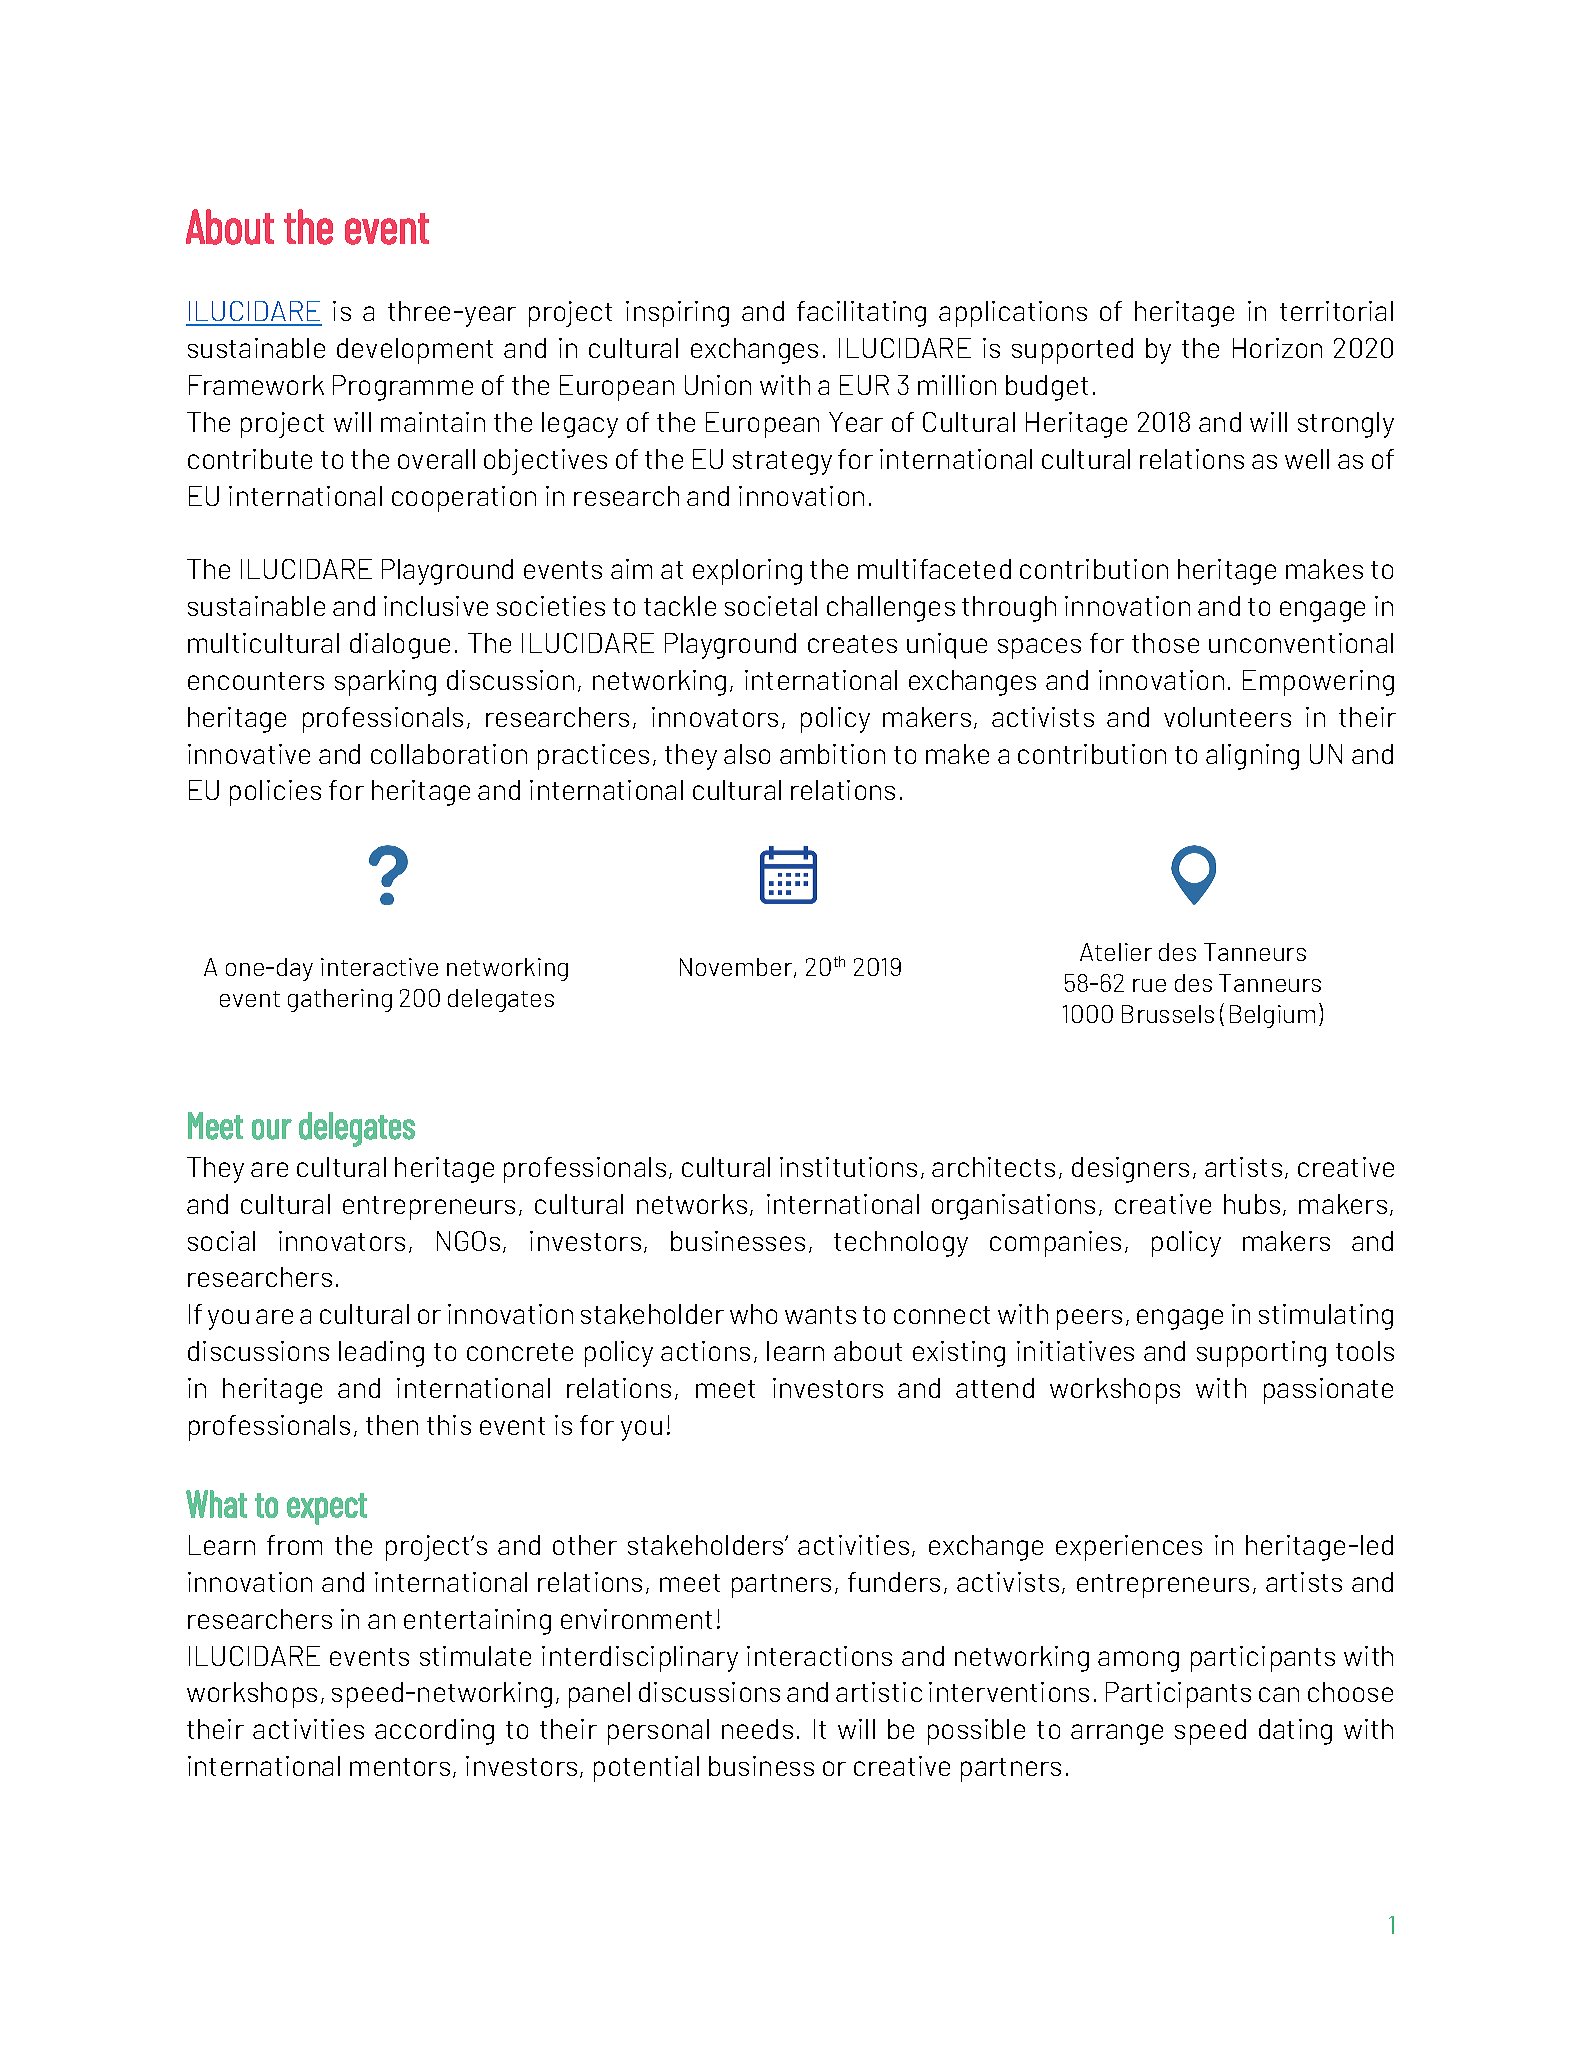 Image resolution: width=1582 pixels, height=2047 pixels. Describe the element at coordinates (381, 1354) in the screenshot. I see `leading` at that location.
